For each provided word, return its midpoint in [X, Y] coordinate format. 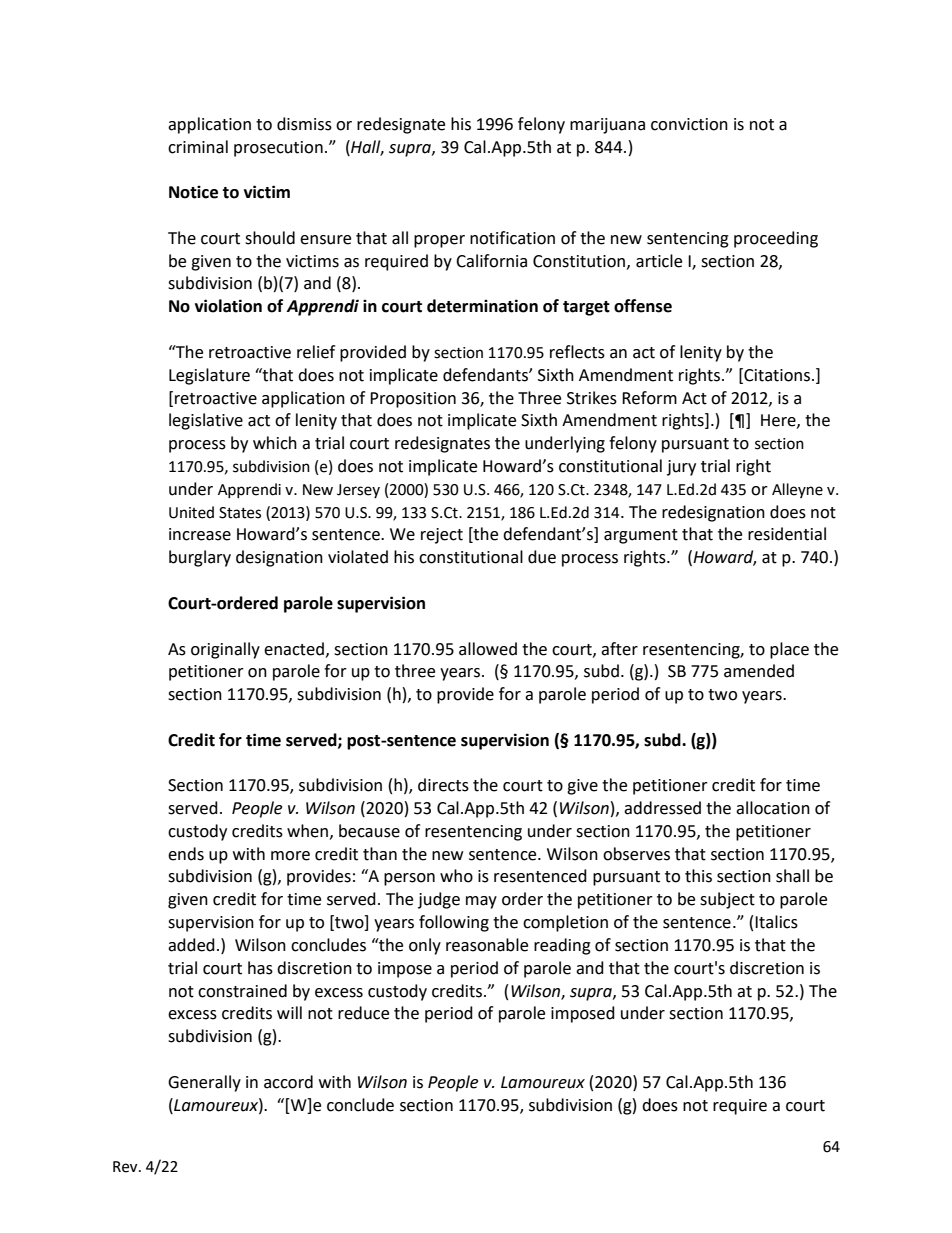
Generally [204, 1083]
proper [439, 241]
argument [641, 536]
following [454, 923]
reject [442, 536]
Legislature [209, 376]
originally [225, 650]
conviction [689, 124]
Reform [649, 398]
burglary [200, 558]
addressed [662, 808]
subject [727, 900]
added [191, 945]
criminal [198, 147]
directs [443, 785]
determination [482, 306]
